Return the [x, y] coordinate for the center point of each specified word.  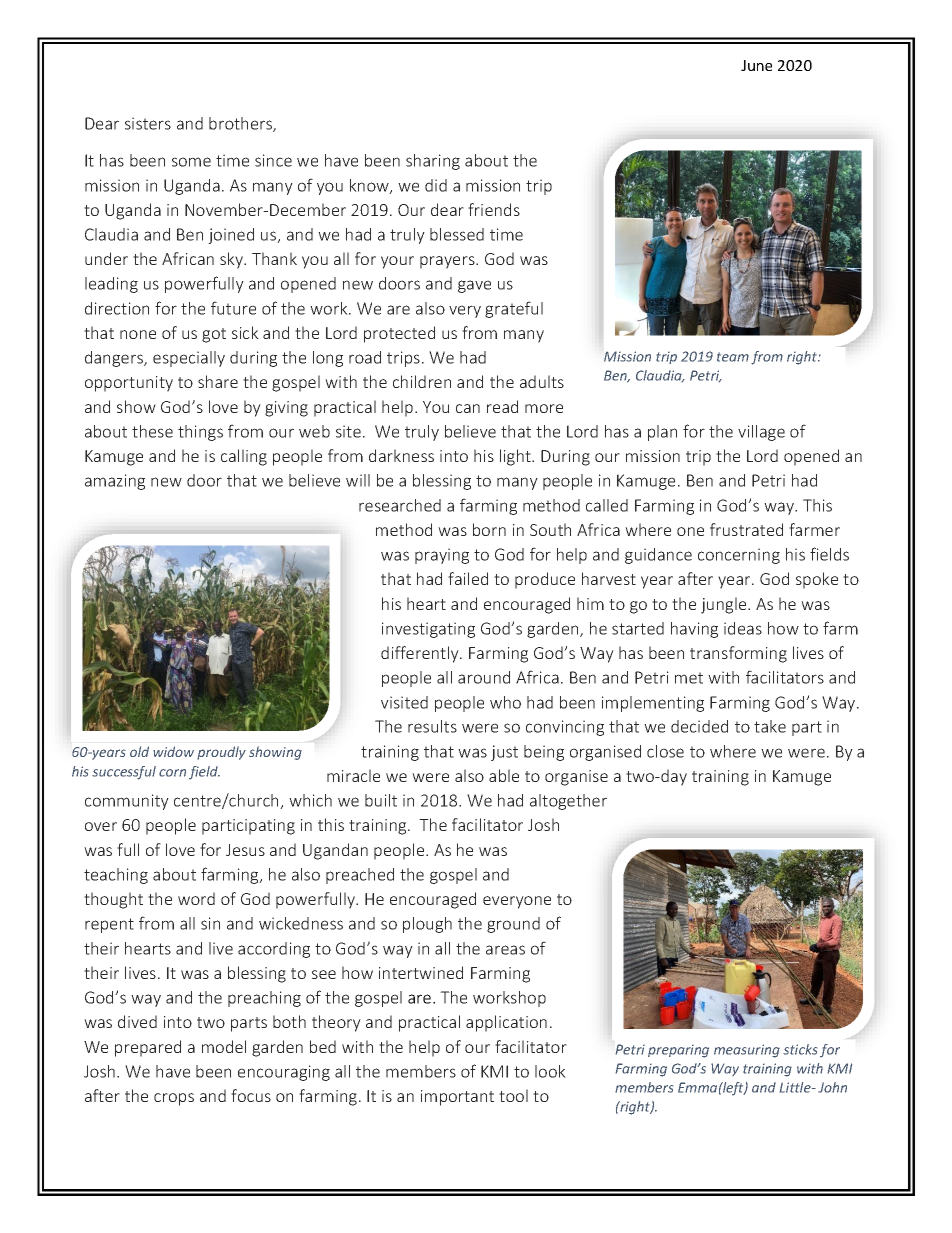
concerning [739, 556]
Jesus [245, 850]
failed [468, 578]
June [756, 65]
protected [399, 334]
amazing [115, 482]
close [665, 751]
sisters [148, 123]
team [733, 357]
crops [174, 1099]
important [457, 1098]
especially [189, 359]
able [504, 775]
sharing [433, 162]
